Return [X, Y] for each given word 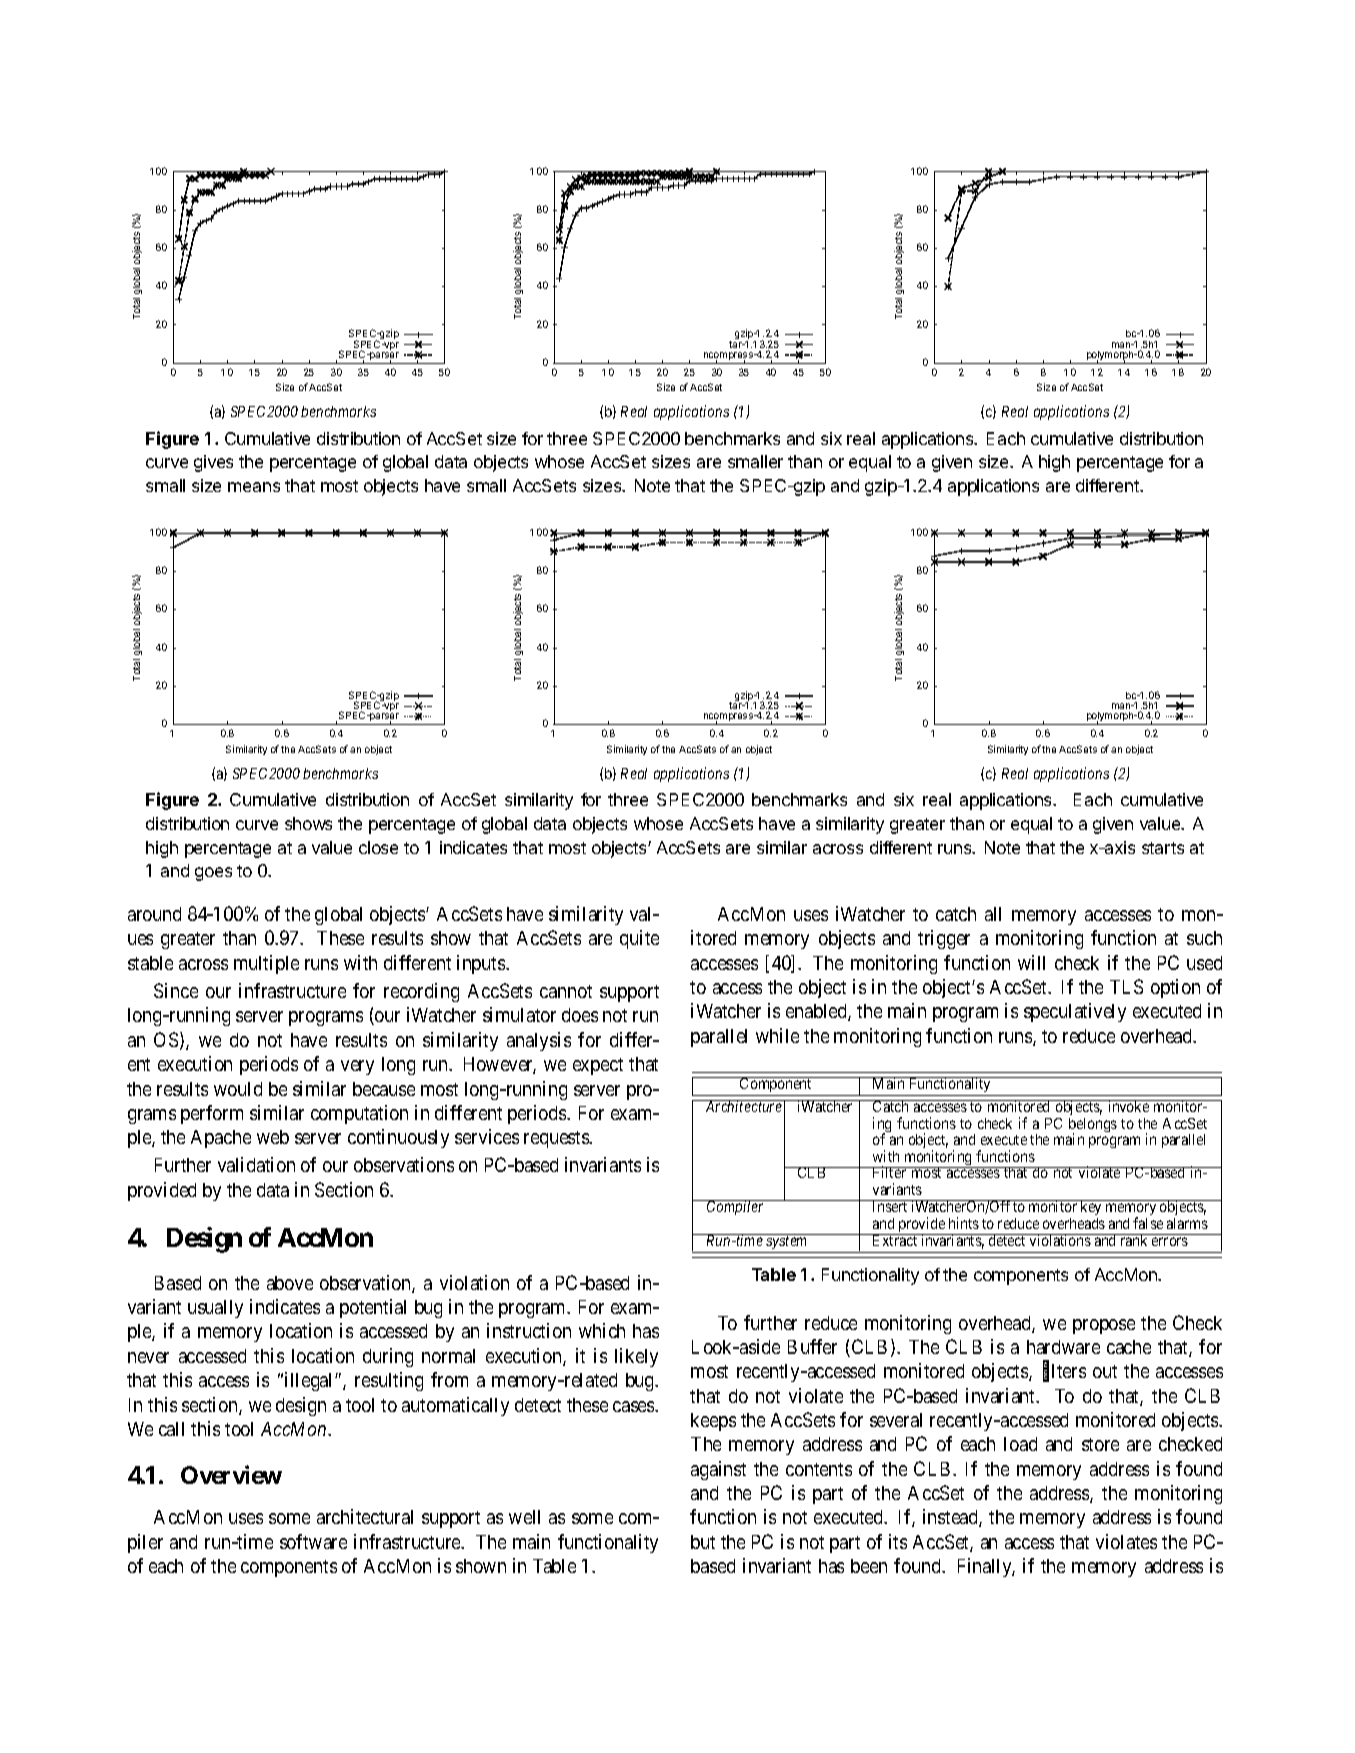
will [1031, 962]
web [273, 1137]
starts [1163, 848]
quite [639, 939]
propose [1104, 1326]
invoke [1128, 1106]
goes [213, 874]
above [290, 1283]
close [378, 847]
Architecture [743, 1106]
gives [213, 463]
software [313, 1541]
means [254, 487]
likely [636, 1357]
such [1204, 938]
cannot [566, 991]
